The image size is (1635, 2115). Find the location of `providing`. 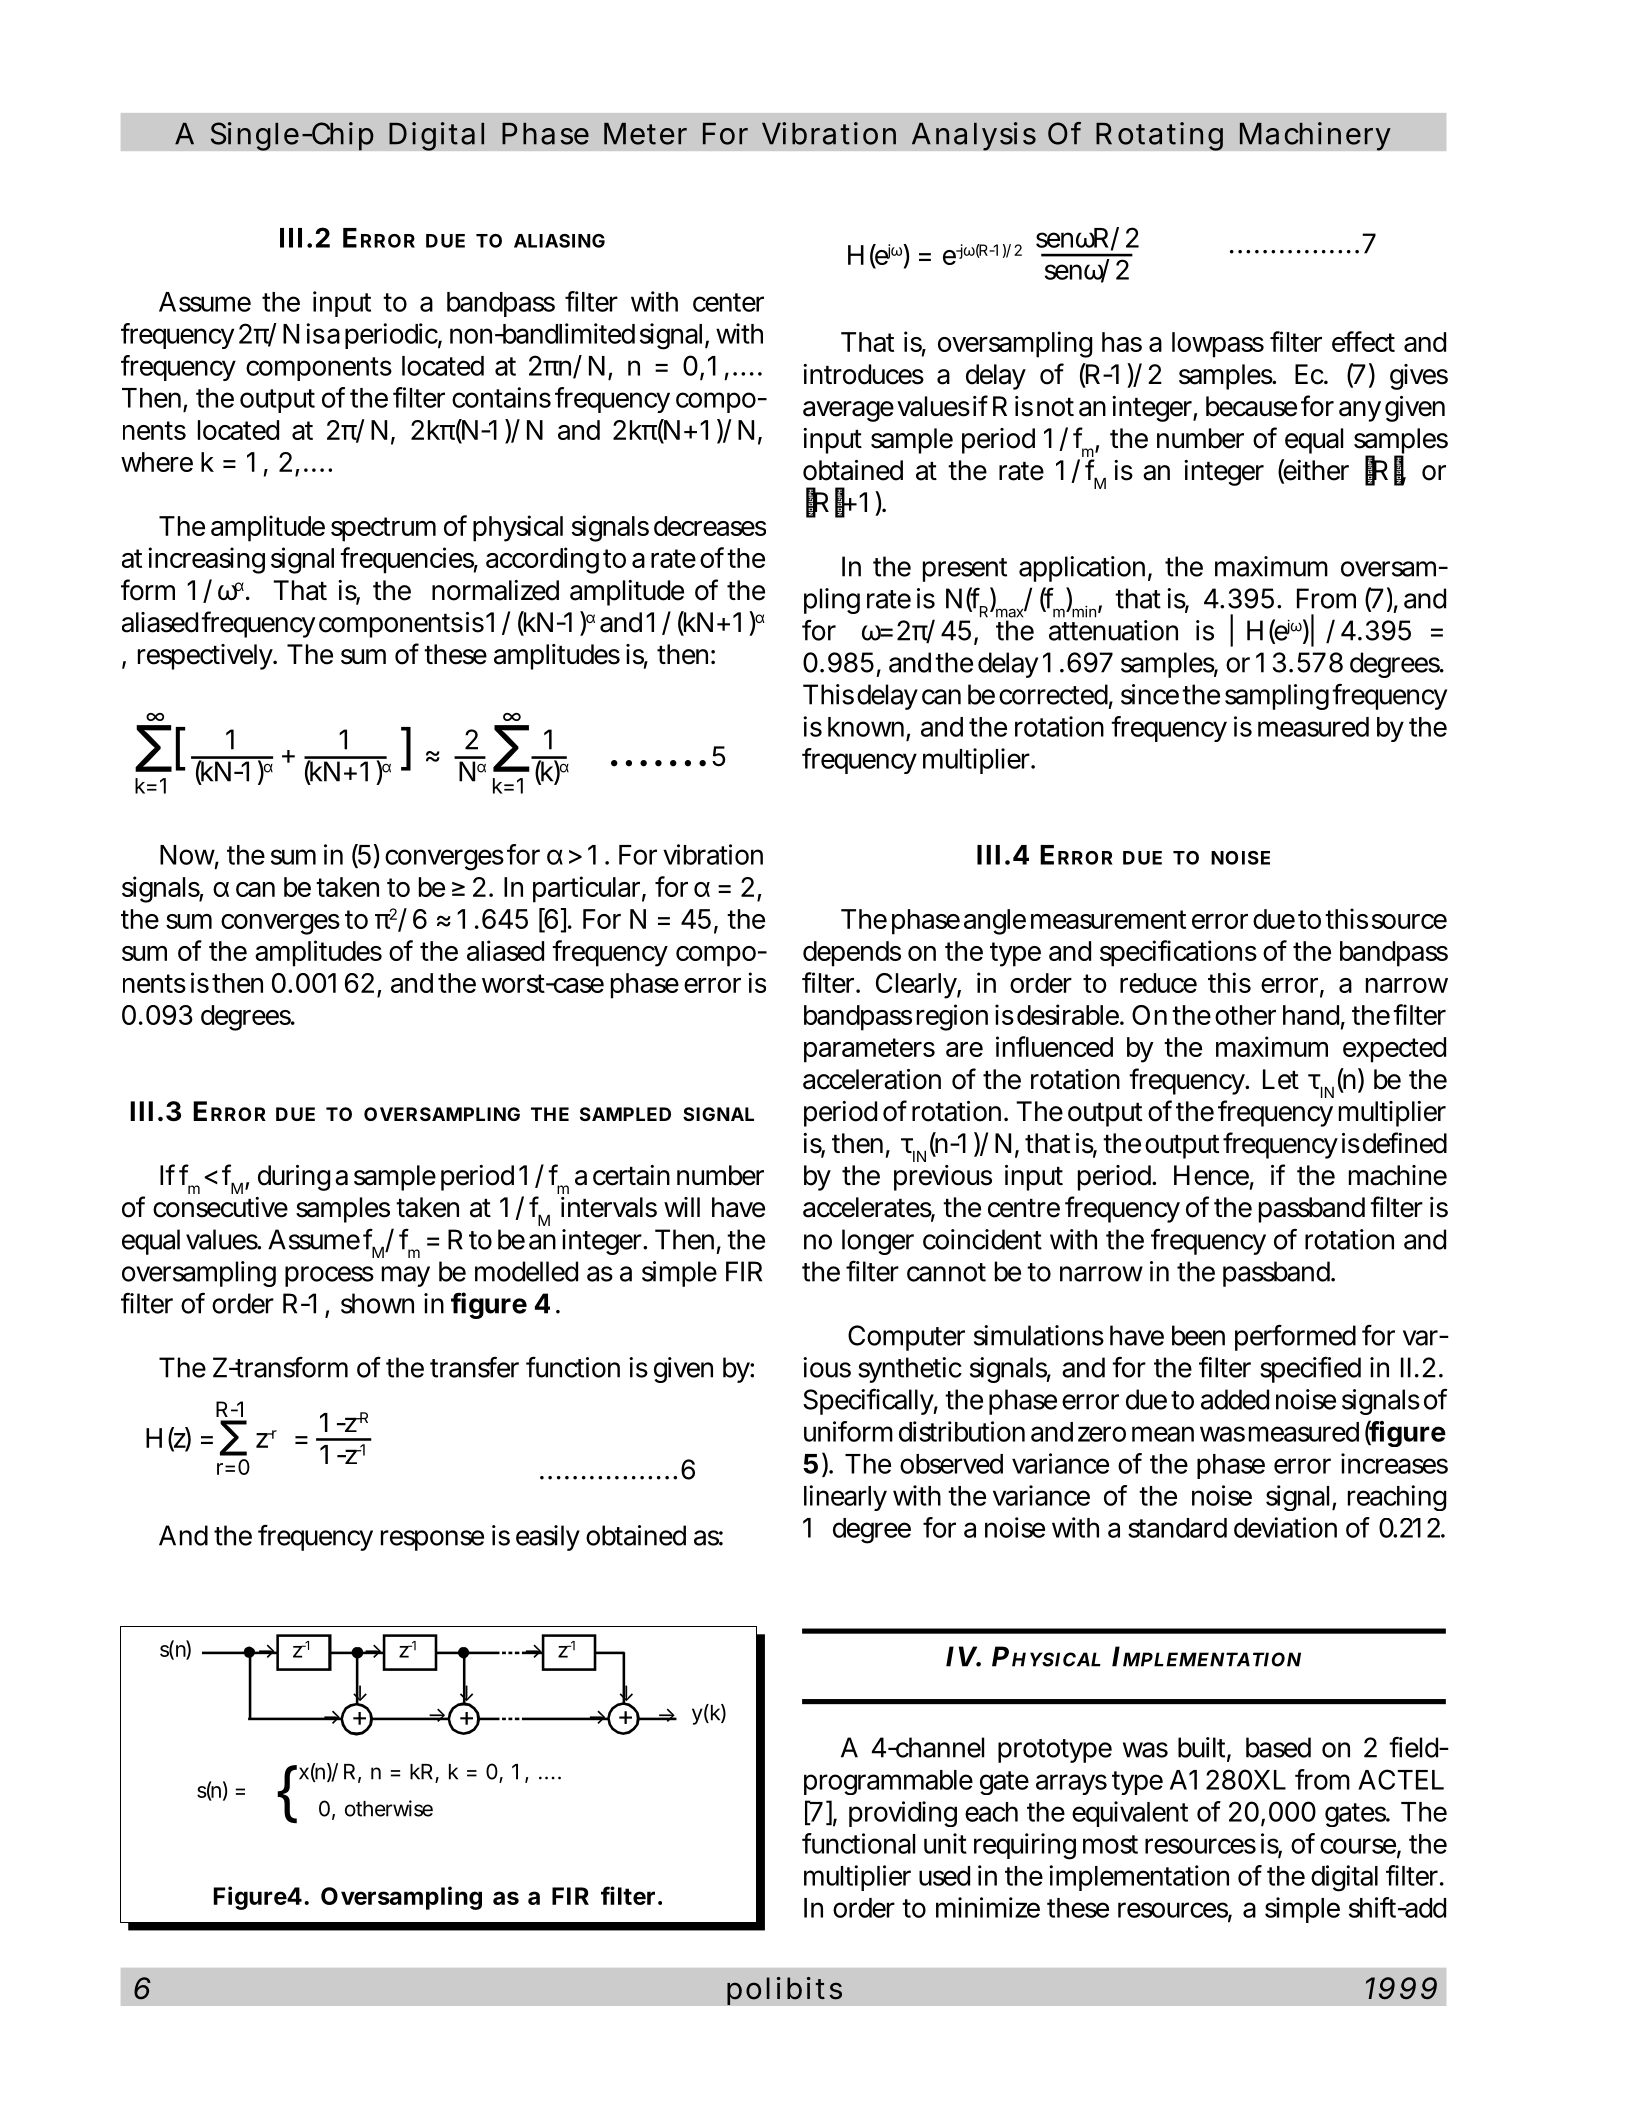

providing is located at coordinates (903, 1814).
